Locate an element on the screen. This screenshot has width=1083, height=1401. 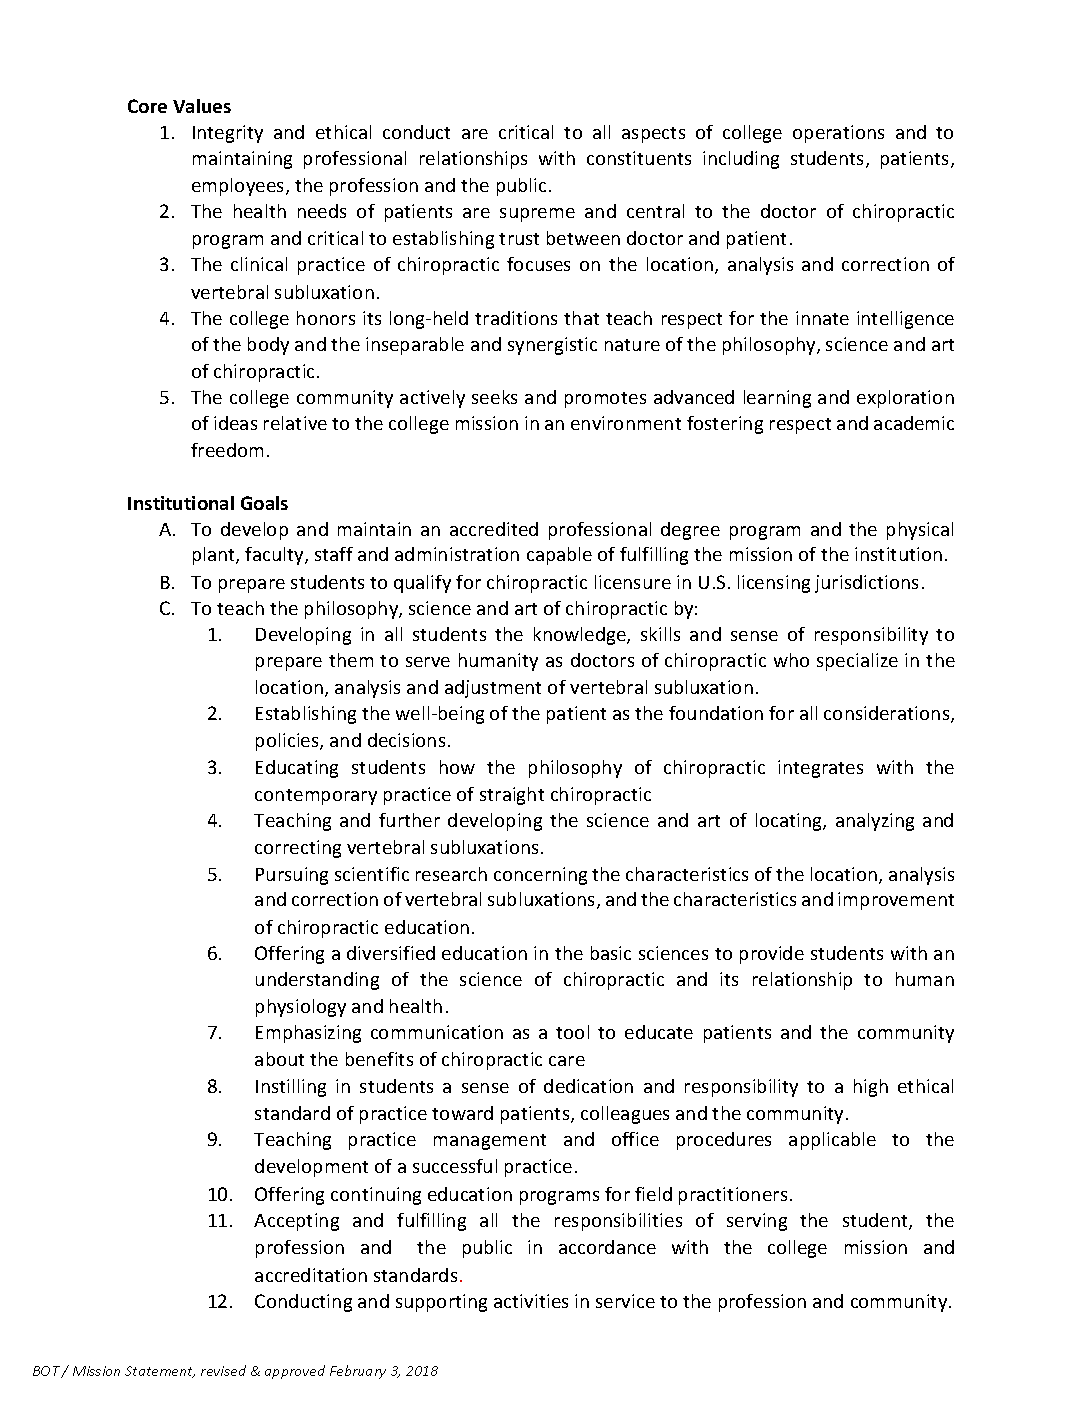
supreme is located at coordinates (537, 215).
